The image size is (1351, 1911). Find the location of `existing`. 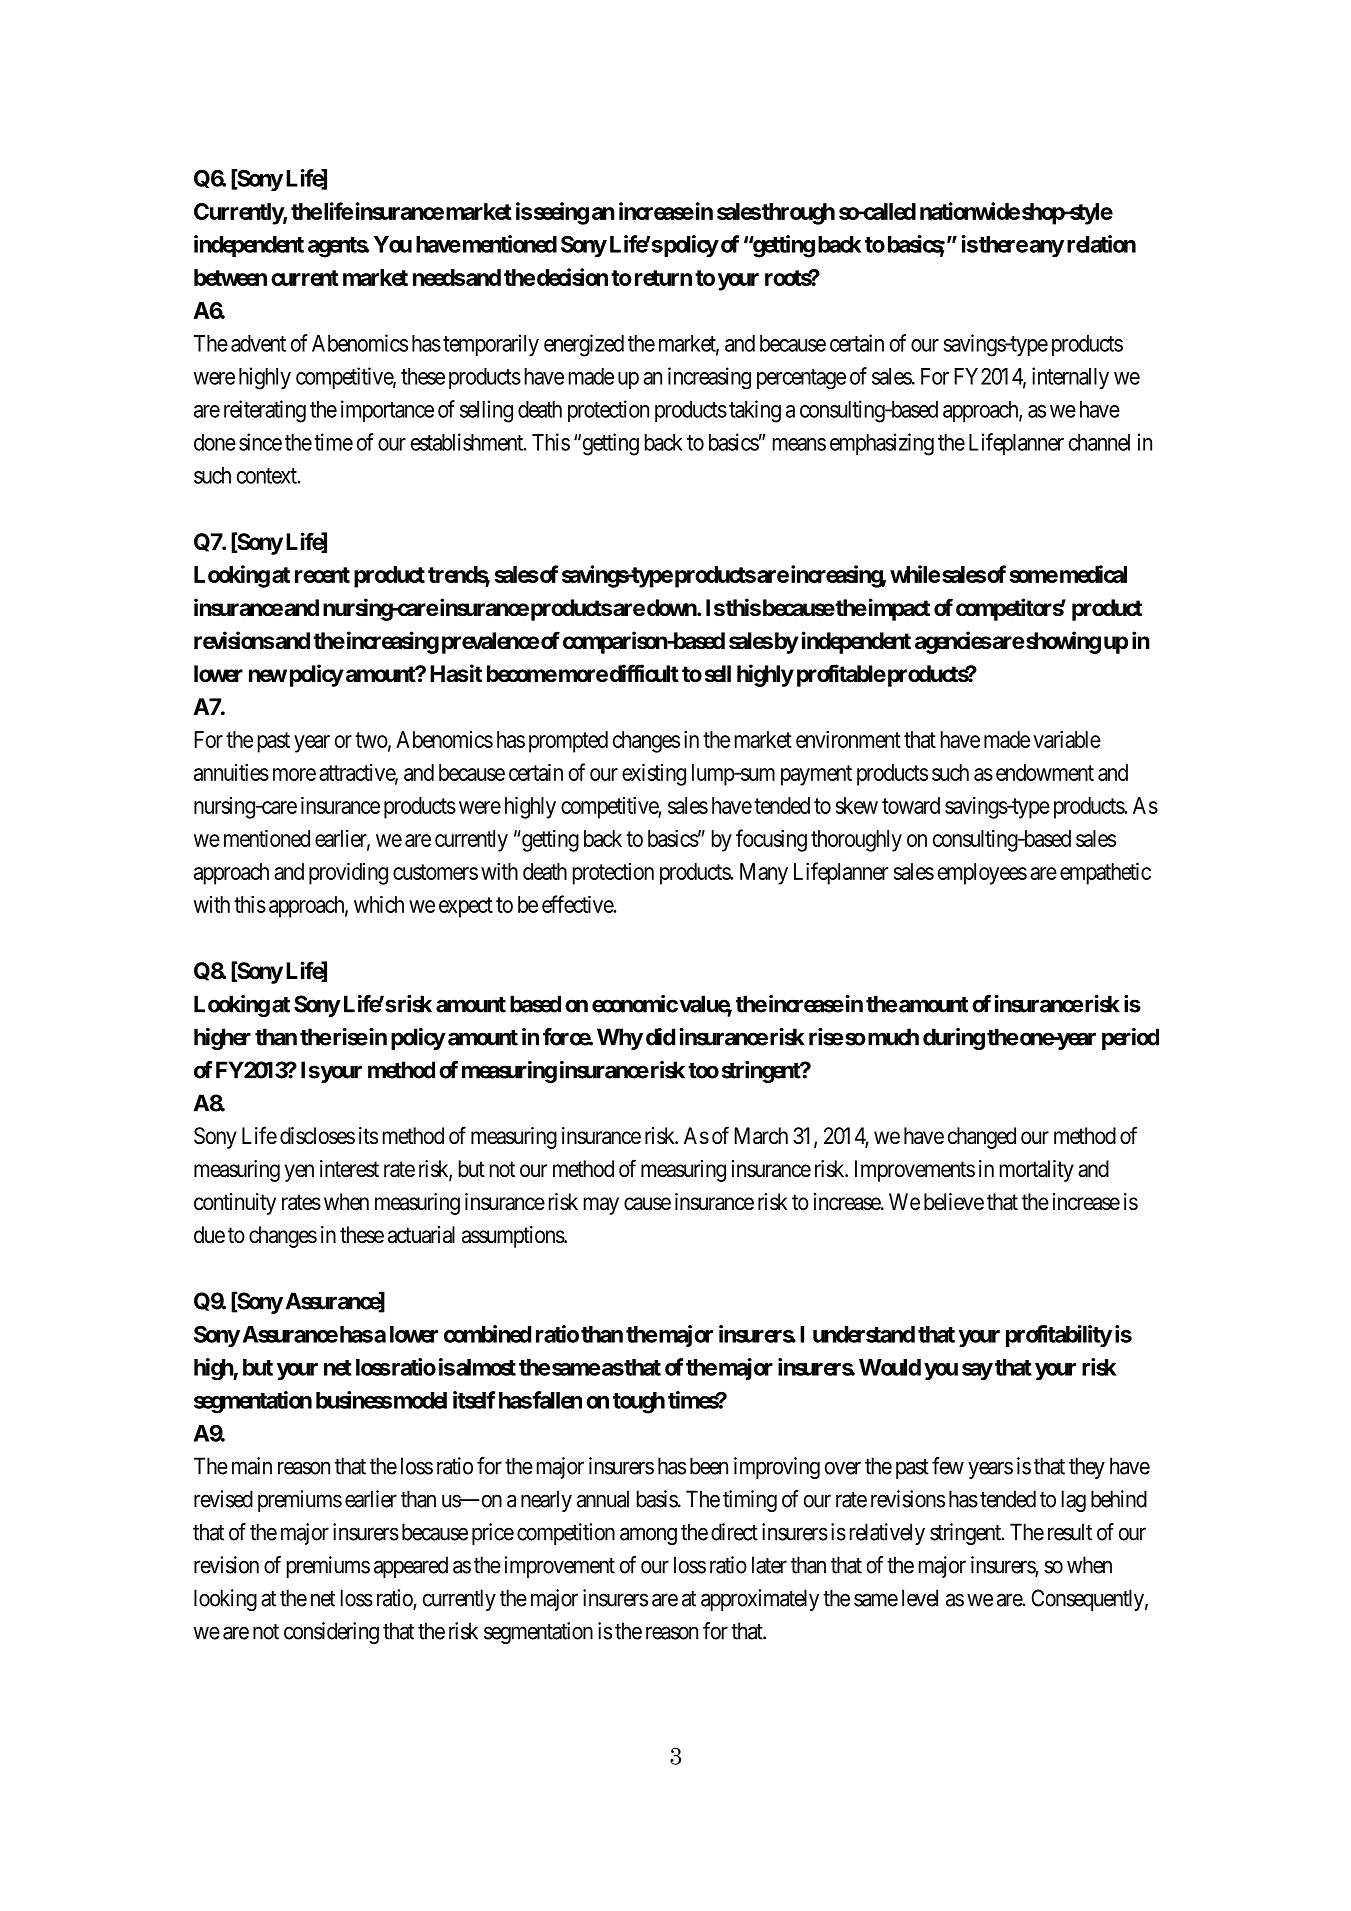

existing is located at coordinates (654, 774).
